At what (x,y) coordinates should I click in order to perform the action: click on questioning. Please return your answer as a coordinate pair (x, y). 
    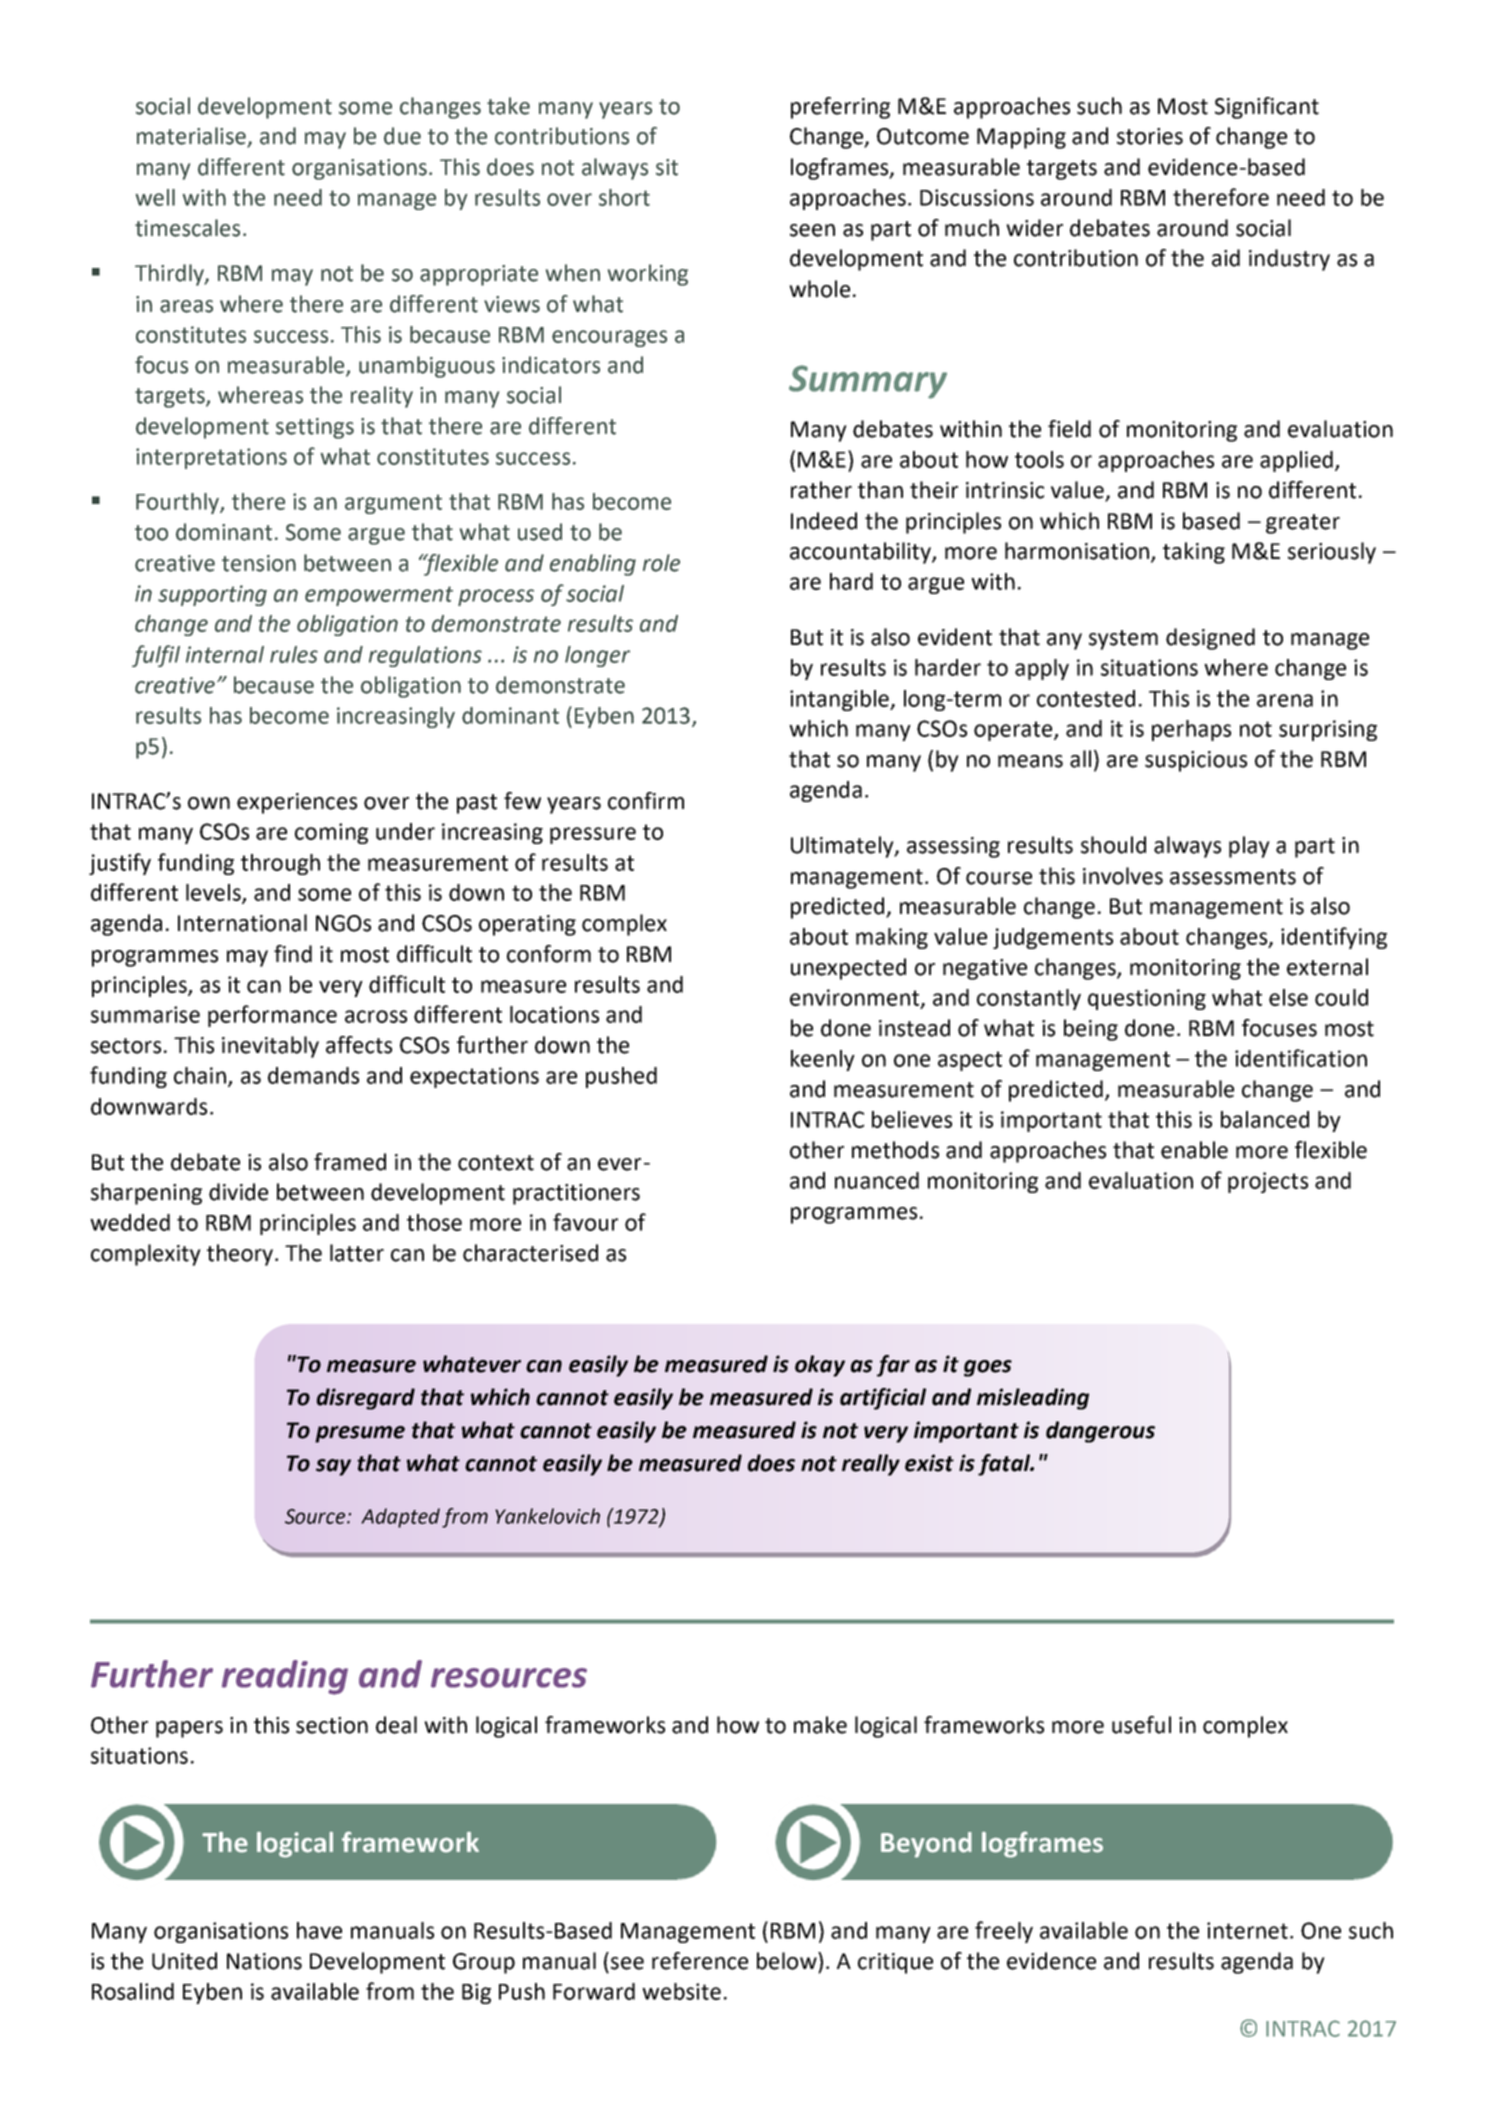
    Looking at the image, I should click on (1147, 999).
